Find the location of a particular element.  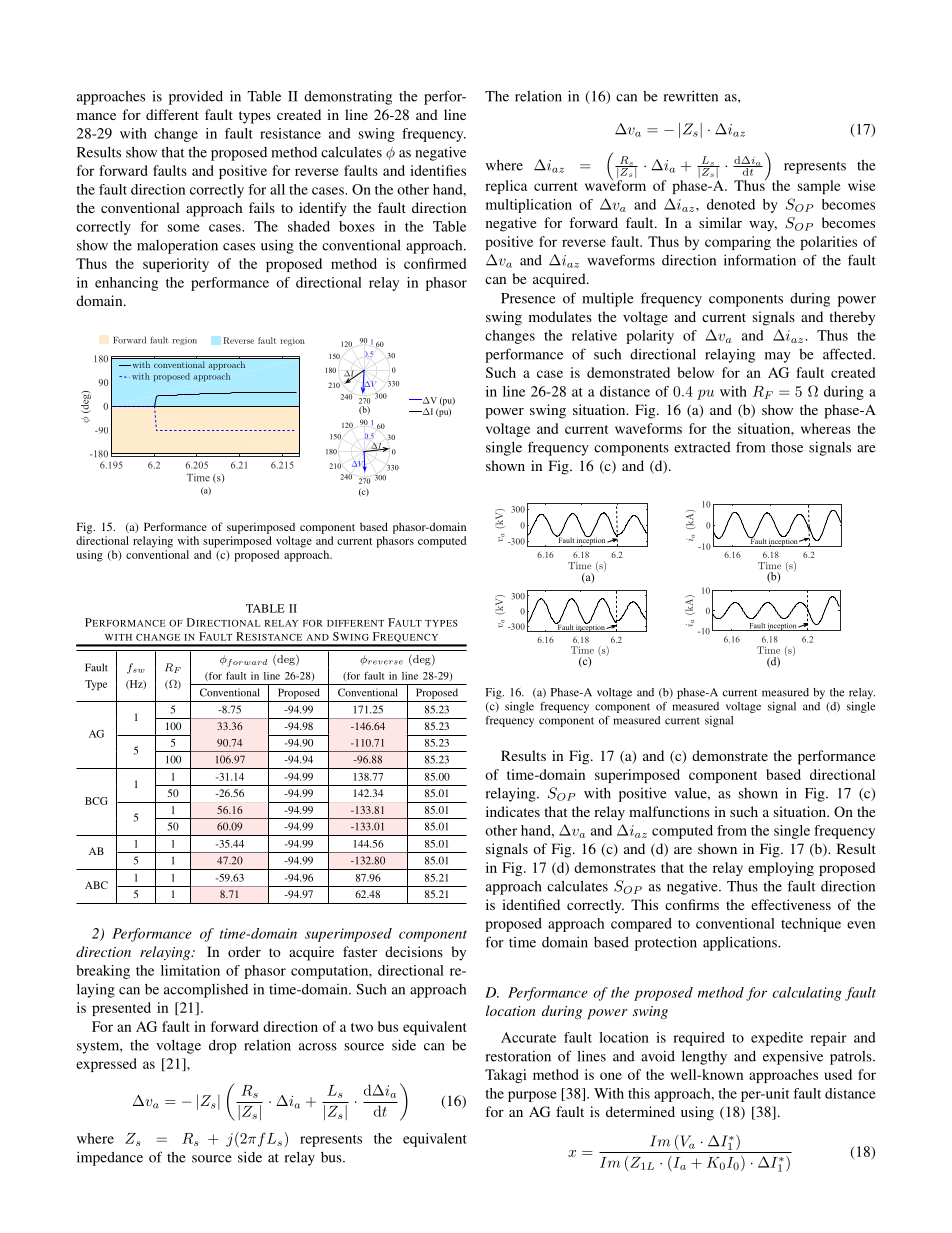

identifies is located at coordinates (438, 170).
